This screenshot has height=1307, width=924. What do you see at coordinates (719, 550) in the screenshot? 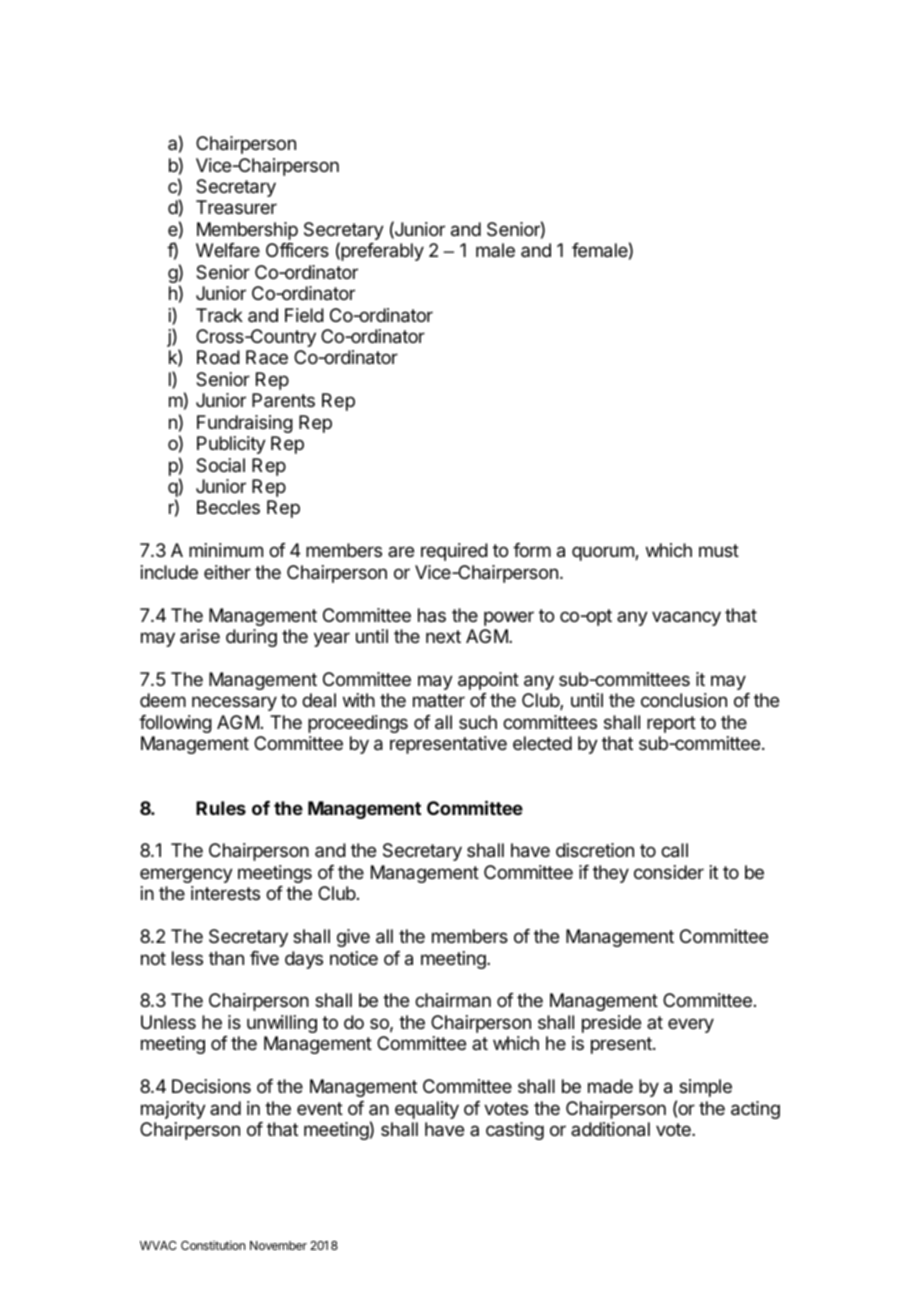
I see `must` at bounding box center [719, 550].
